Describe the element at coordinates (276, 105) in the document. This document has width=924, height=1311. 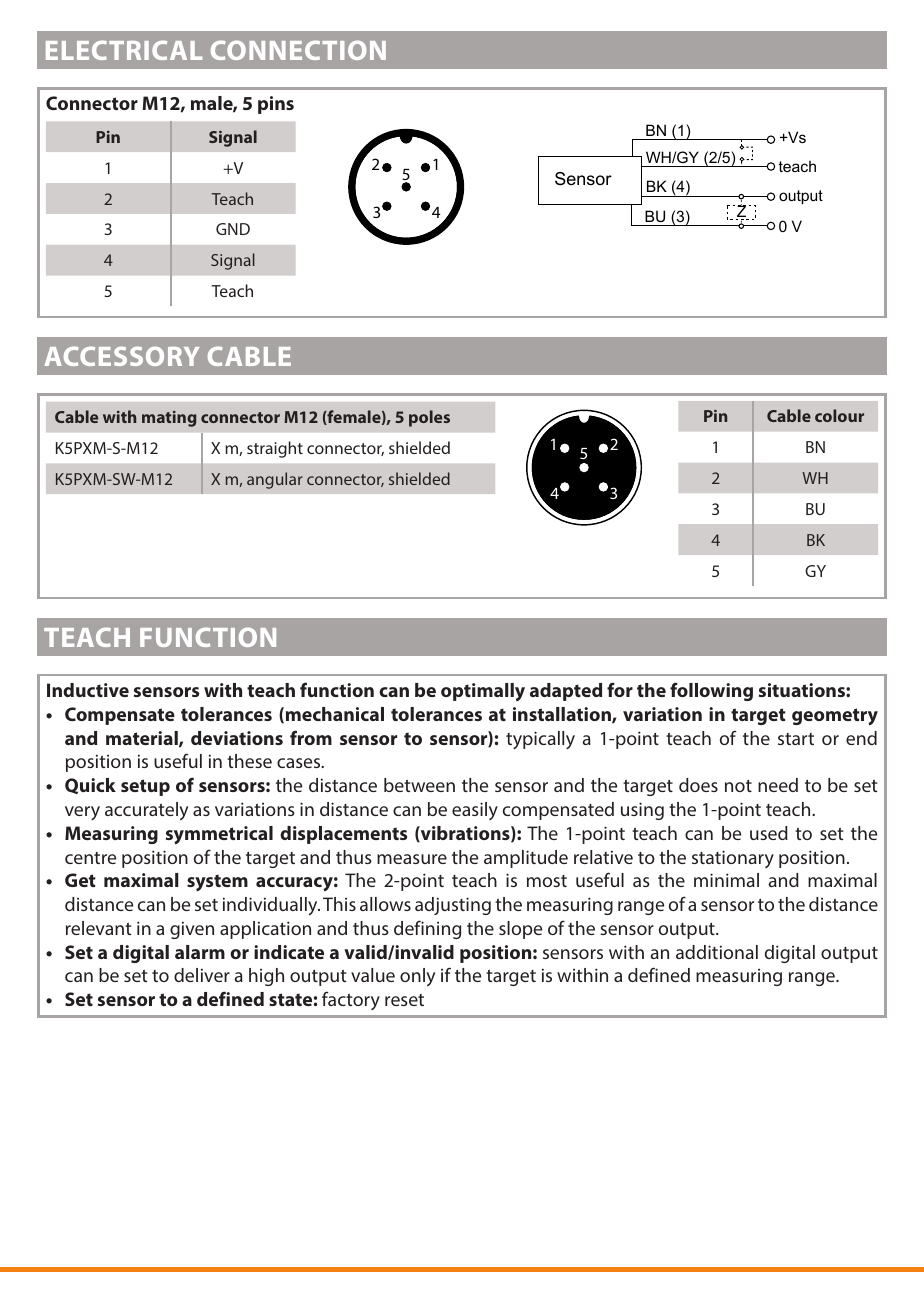
I see `pins` at that location.
